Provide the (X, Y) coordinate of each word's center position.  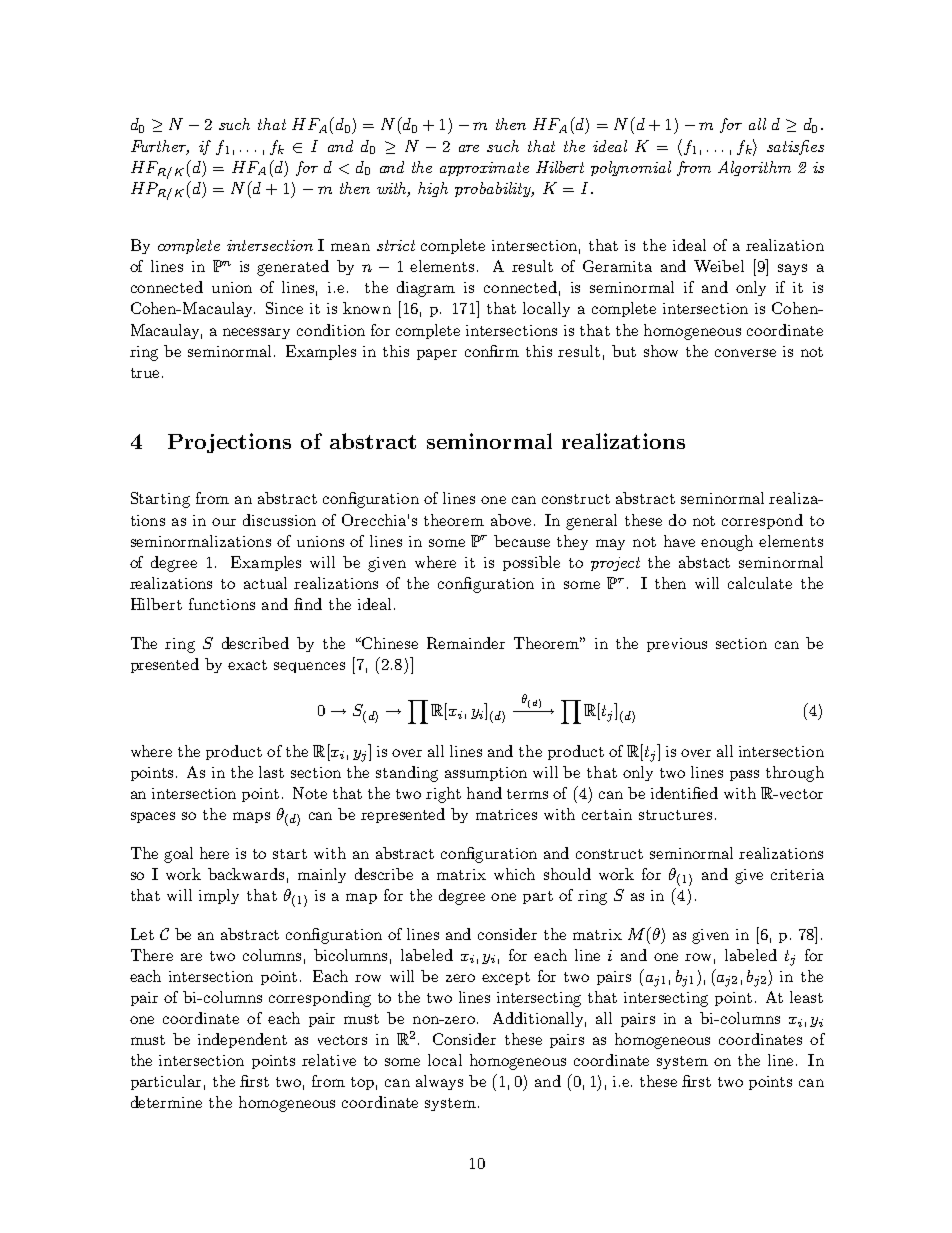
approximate (484, 169)
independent (242, 1040)
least (806, 997)
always (439, 1082)
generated (293, 268)
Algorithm (754, 168)
